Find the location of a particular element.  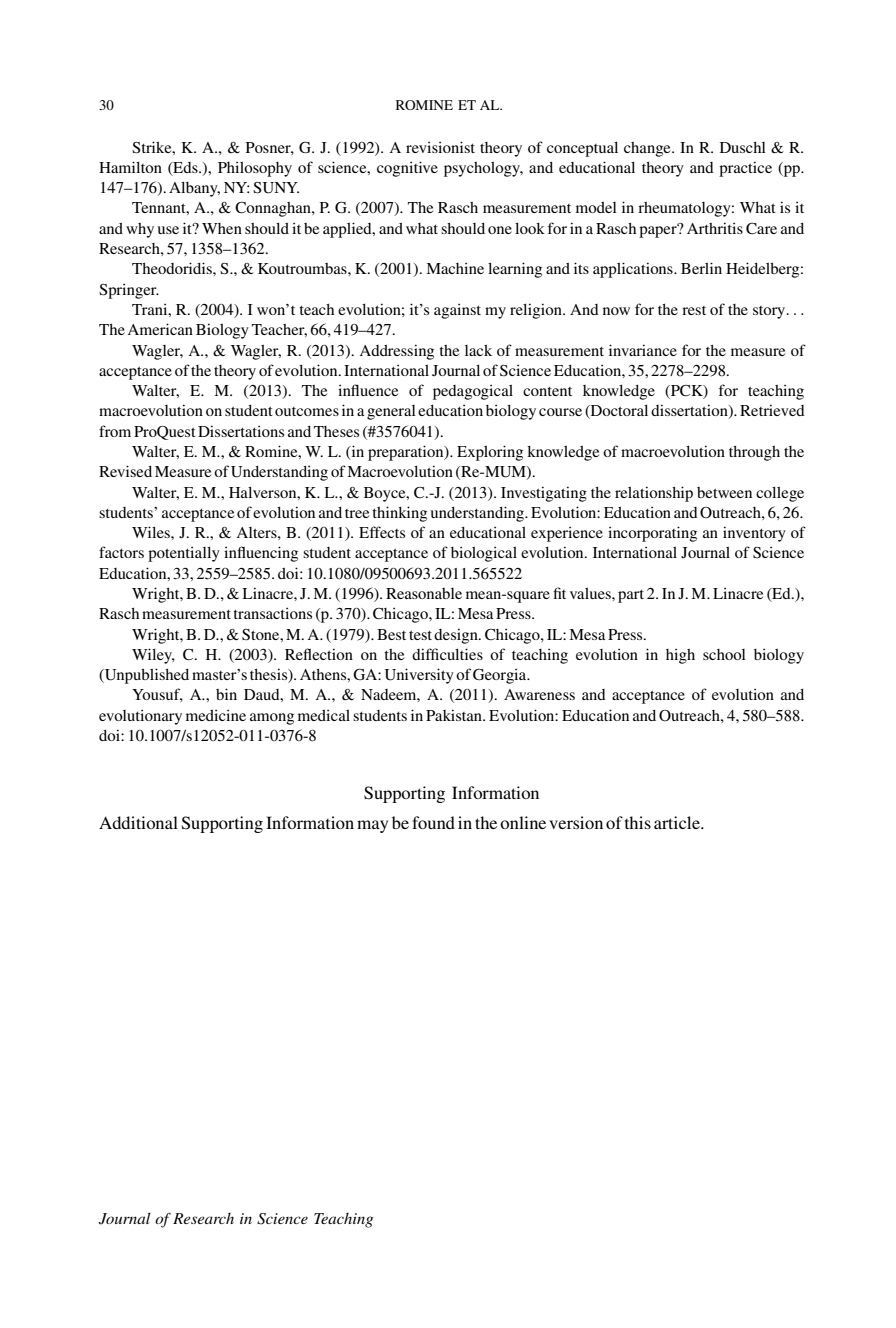

Philosophy is located at coordinates (255, 169).
